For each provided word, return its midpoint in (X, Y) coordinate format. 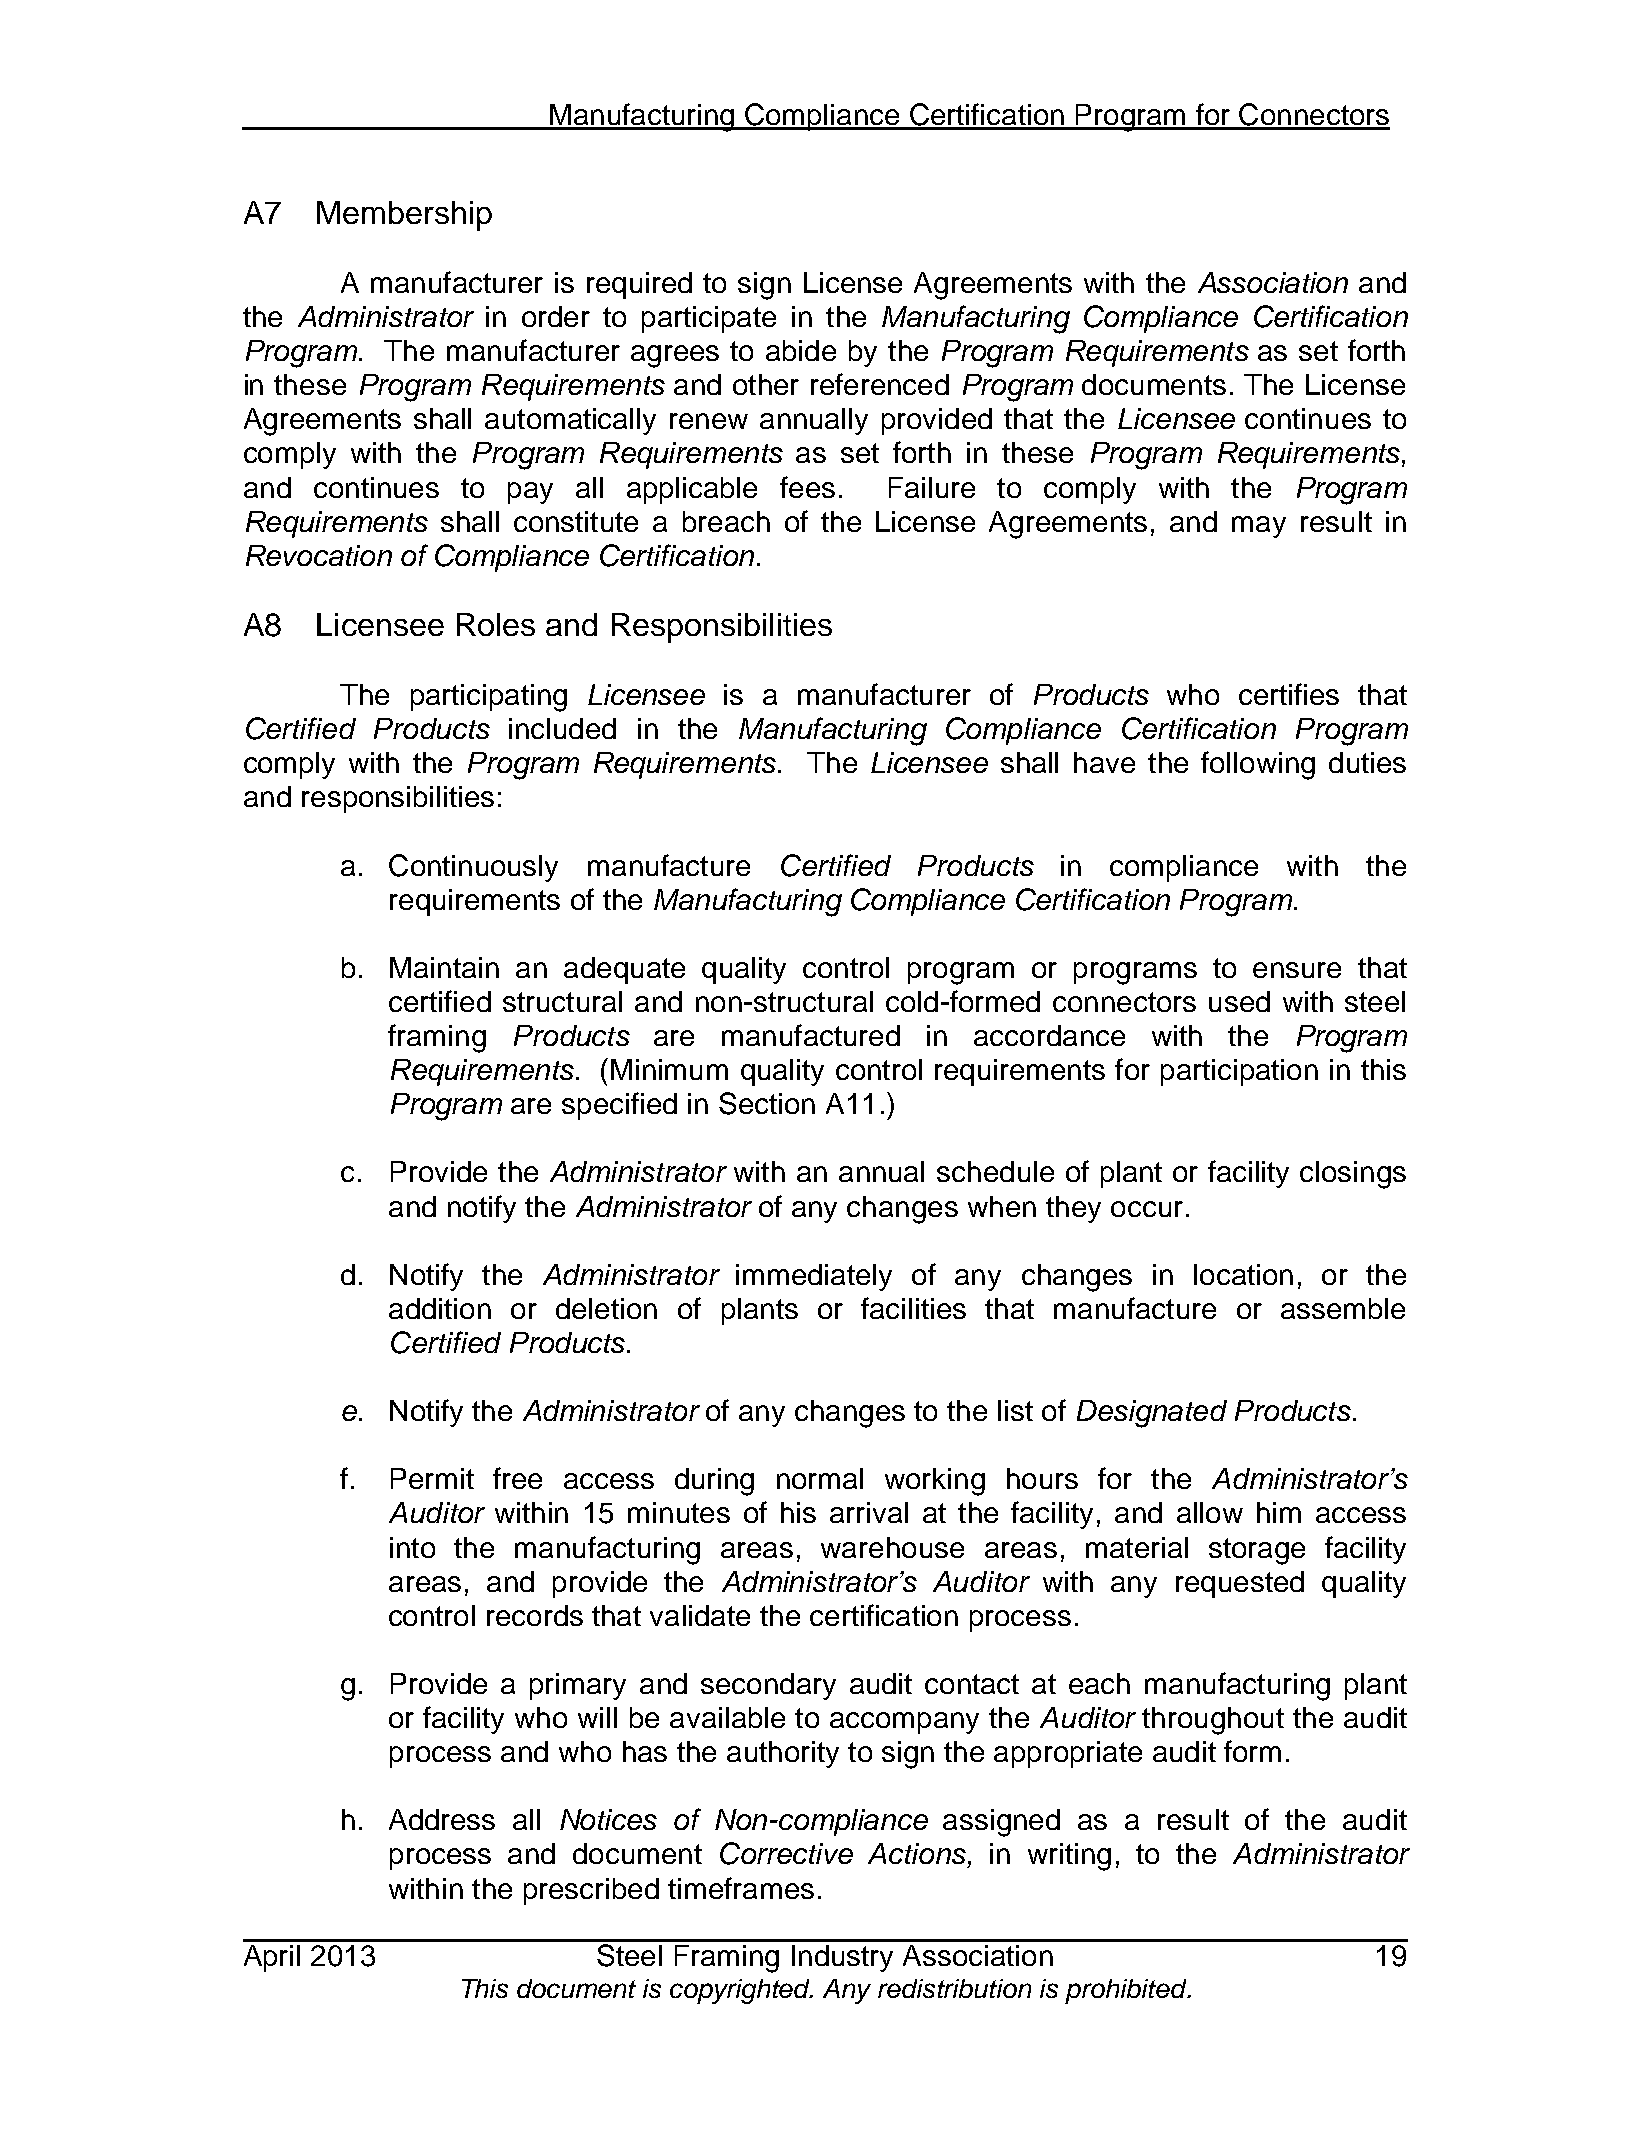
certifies (1289, 694)
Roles (496, 624)
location (1243, 1274)
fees (807, 487)
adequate (624, 970)
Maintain (444, 967)
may (1259, 527)
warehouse (892, 1547)
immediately (814, 1277)
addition (440, 1308)
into (412, 1547)
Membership (404, 216)
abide (801, 350)
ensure (1297, 970)
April (272, 1958)
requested (1240, 1584)
